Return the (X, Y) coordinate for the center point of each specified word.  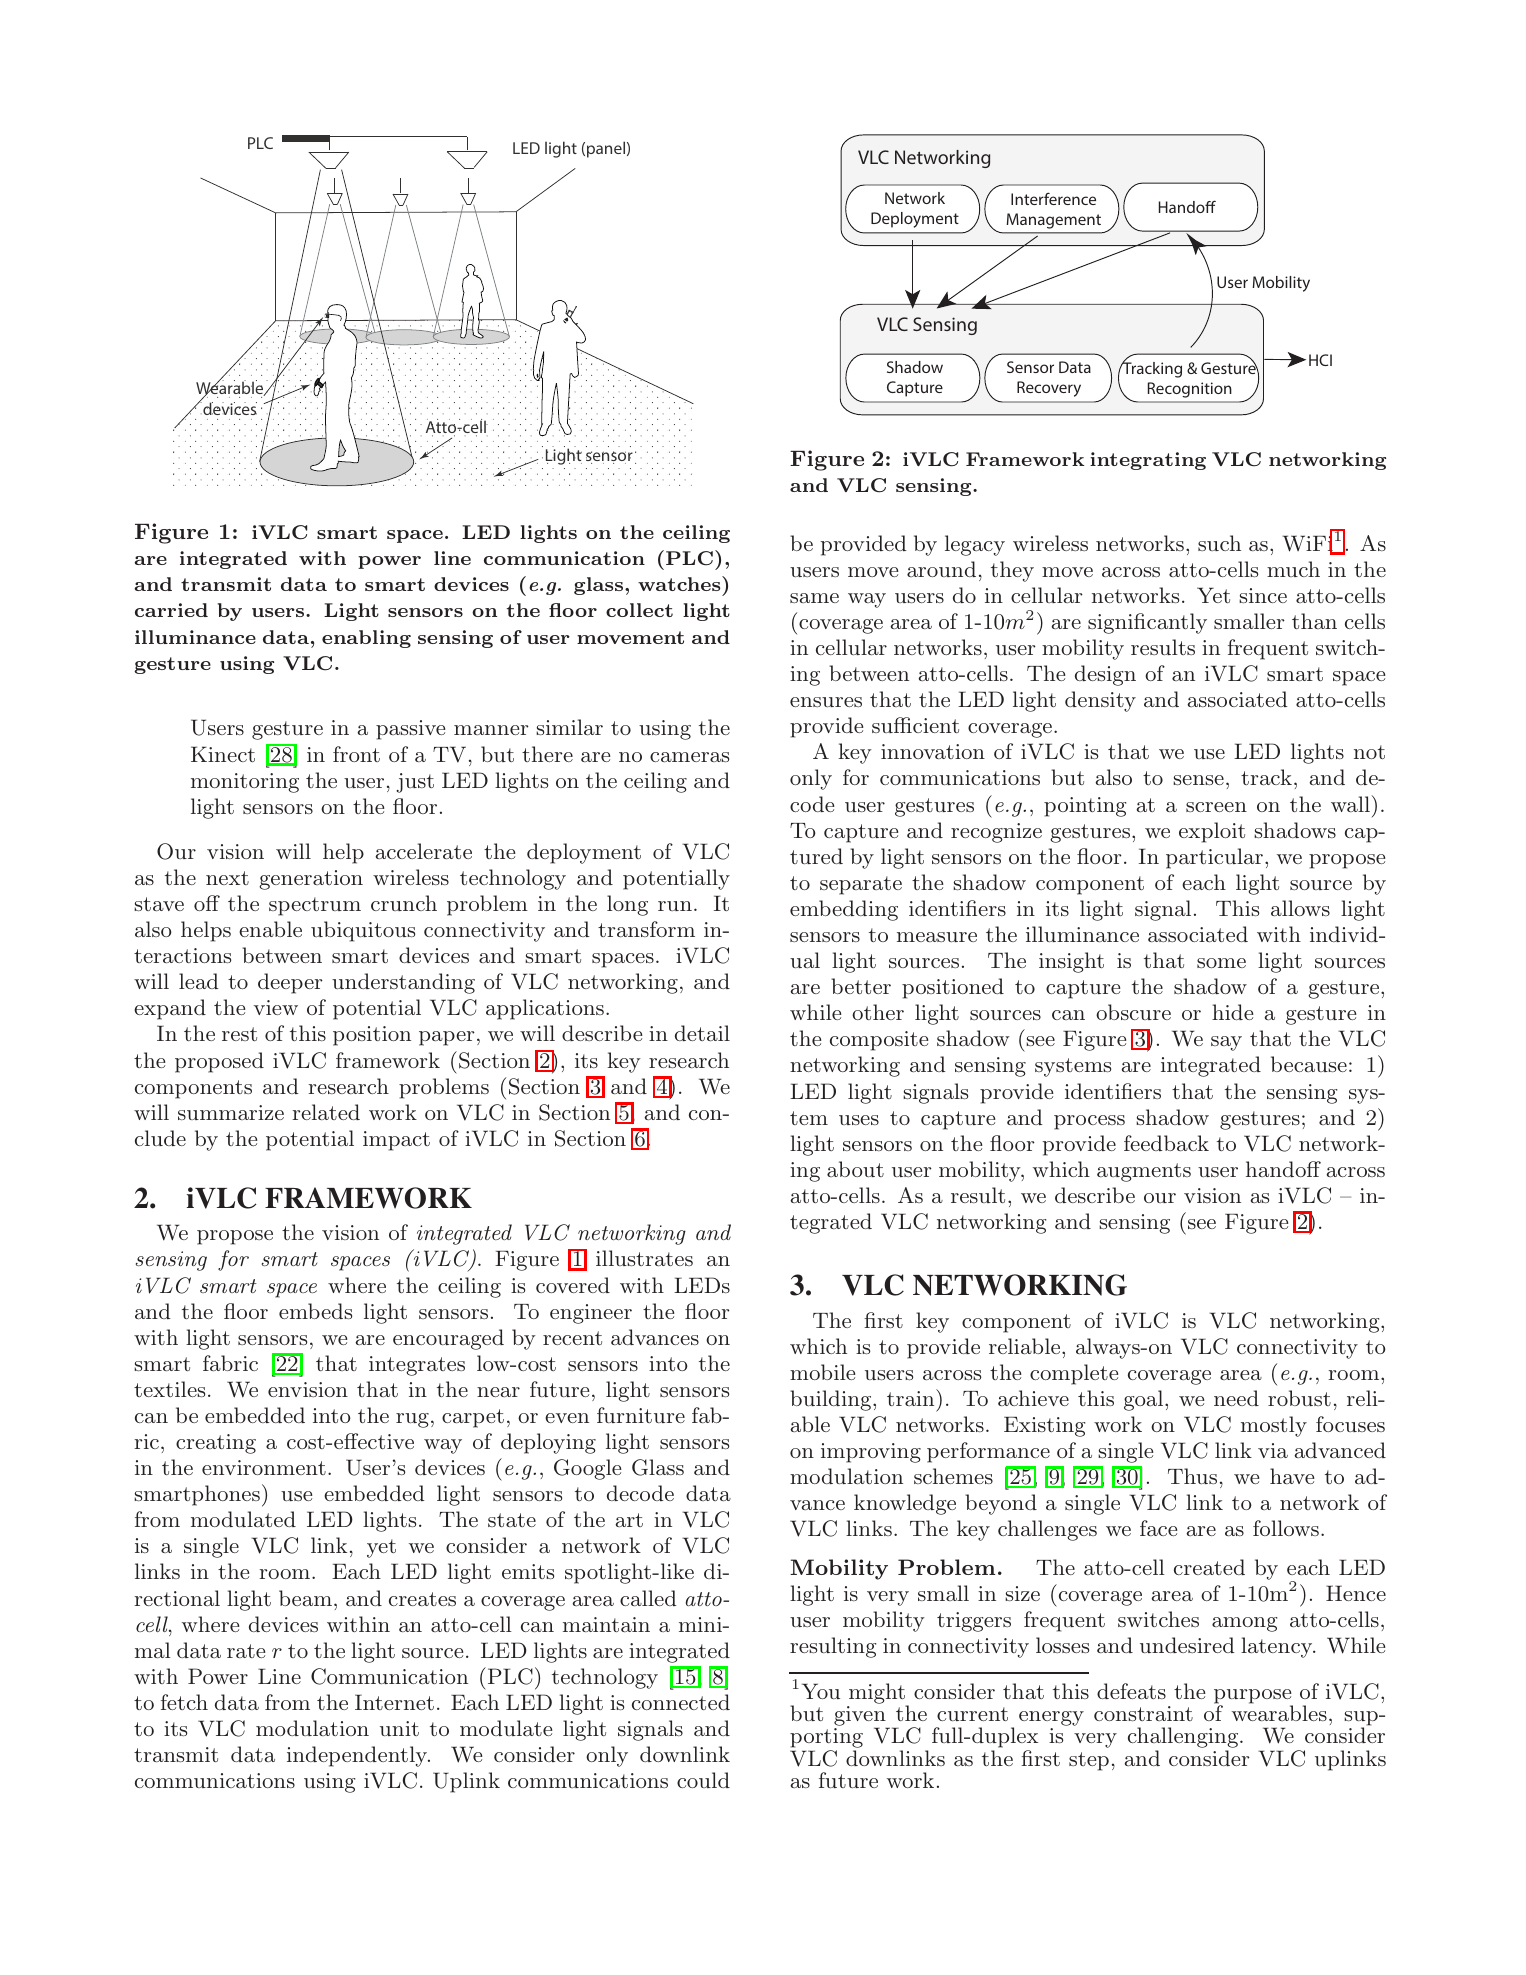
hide (1232, 1012)
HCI (1320, 360)
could (703, 1780)
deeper (290, 983)
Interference (1053, 198)
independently (358, 1756)
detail (702, 1033)
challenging (1184, 1739)
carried (171, 610)
